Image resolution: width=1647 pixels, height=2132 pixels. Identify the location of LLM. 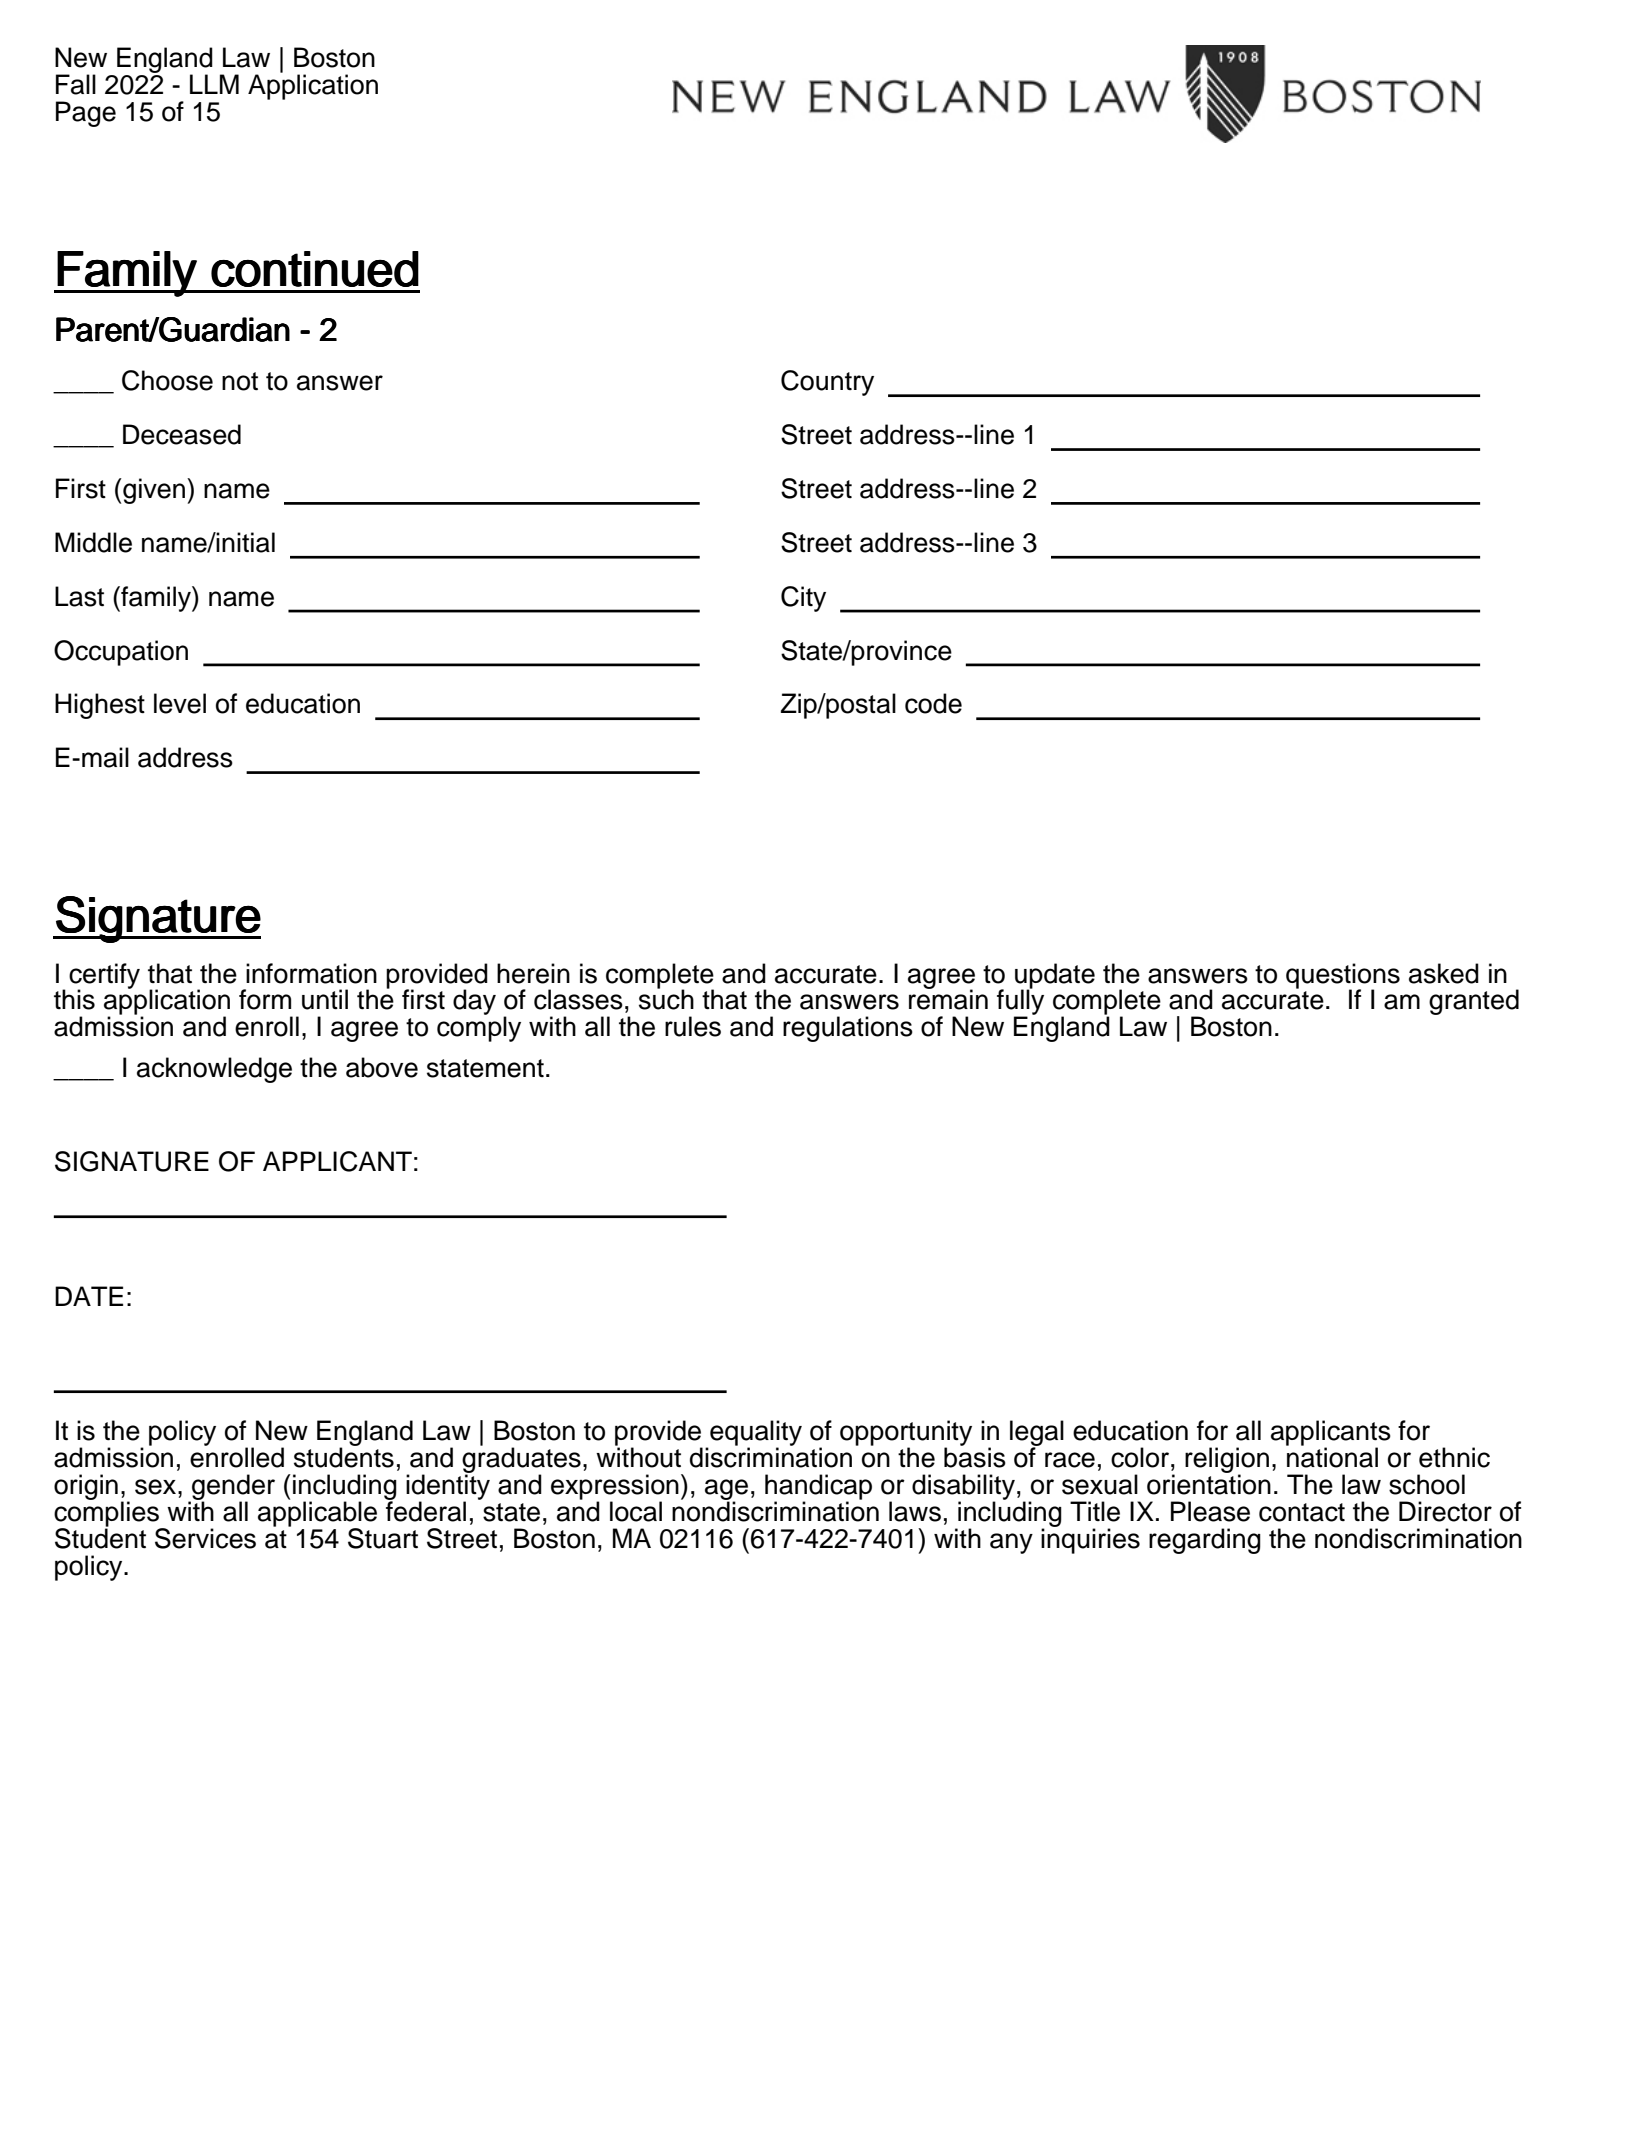
(214, 84).
